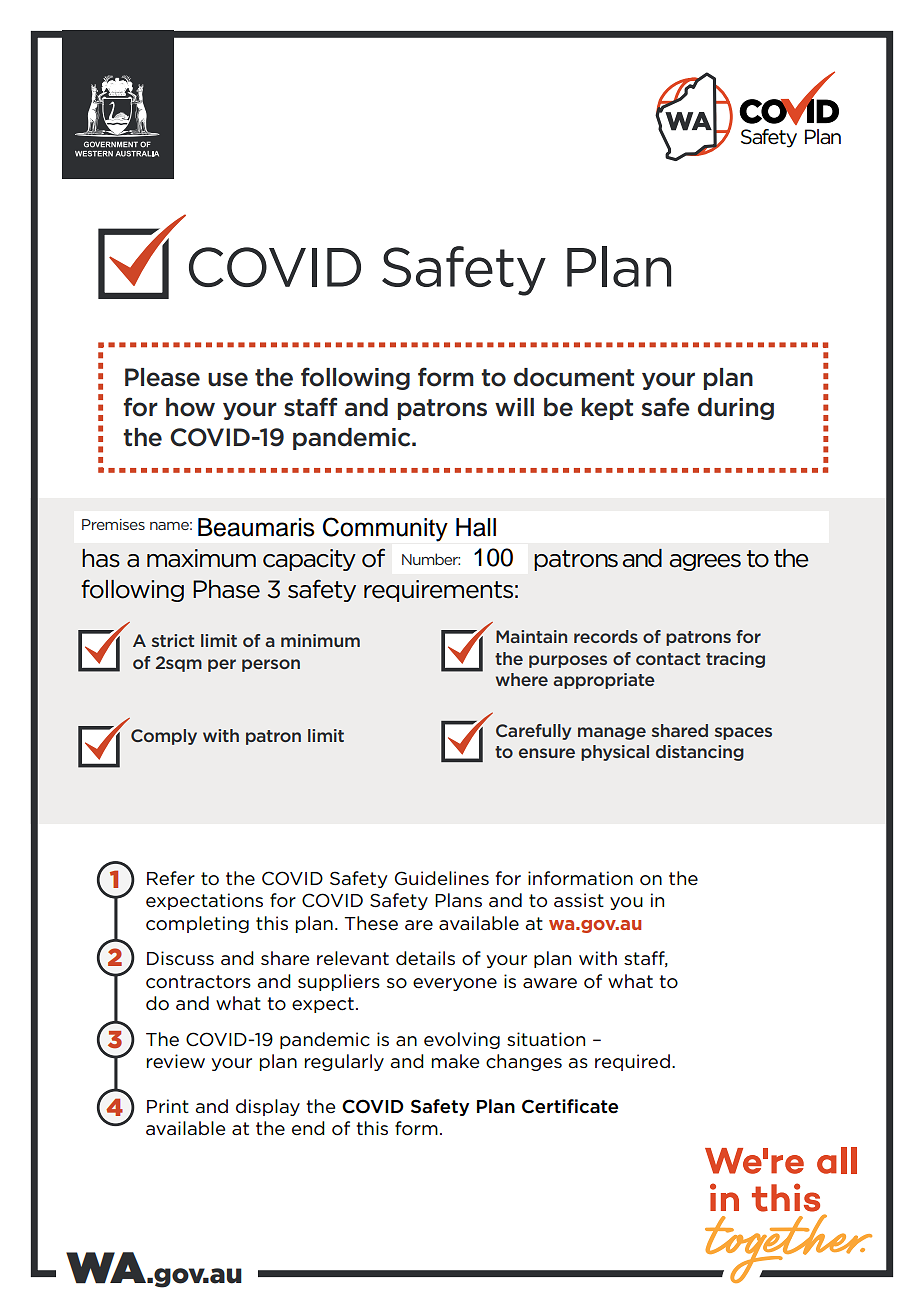 This page has width=924, height=1308. I want to click on will, so click(514, 407).
